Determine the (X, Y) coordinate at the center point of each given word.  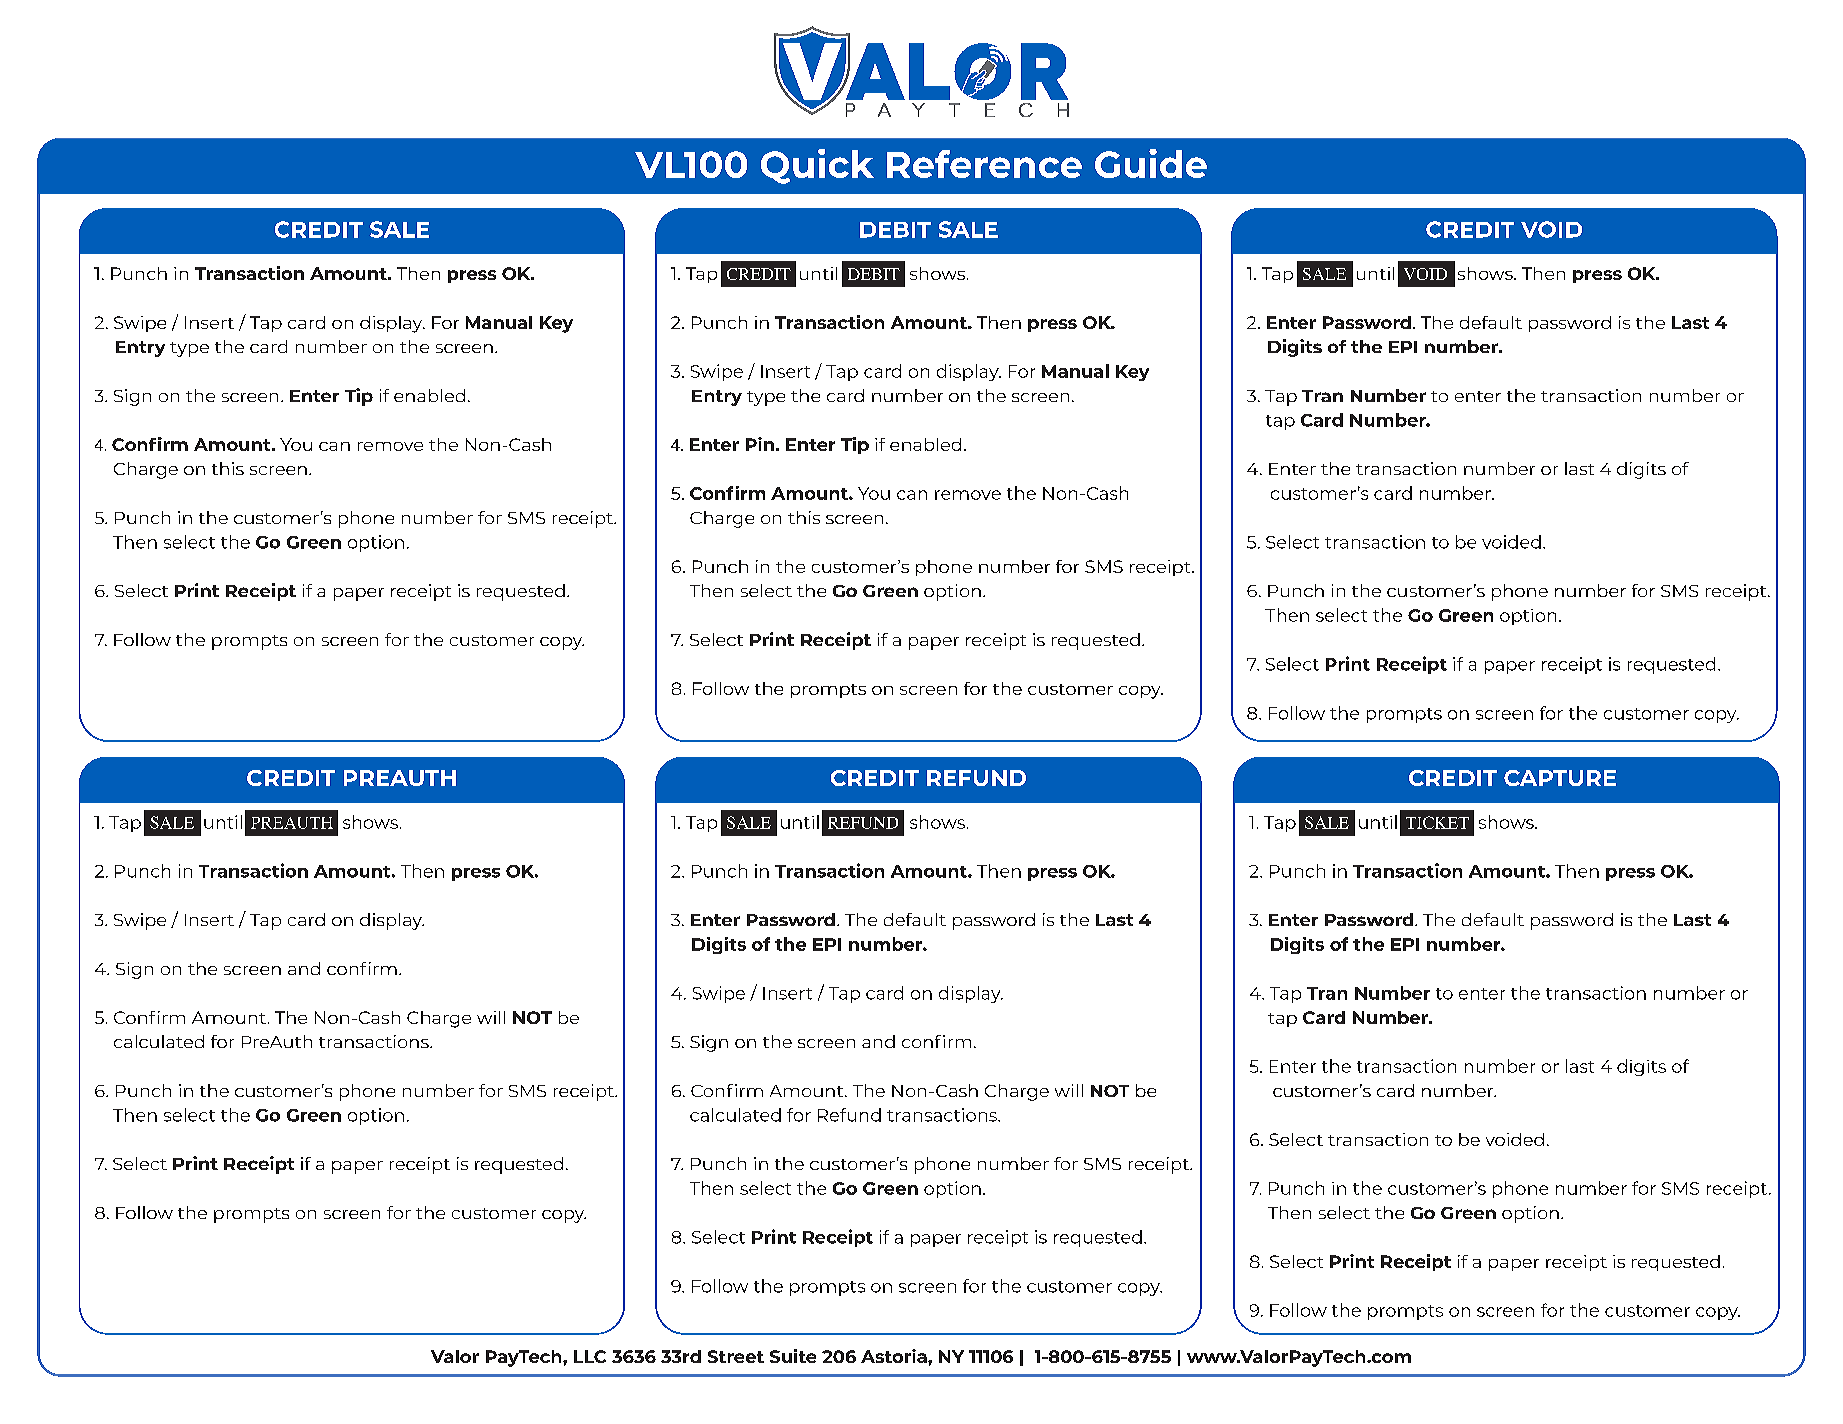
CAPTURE (1560, 778)
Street (736, 1356)
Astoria (895, 1356)
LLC (590, 1356)
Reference (984, 164)
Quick (817, 166)
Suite (793, 1356)
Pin (760, 444)
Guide (1151, 163)
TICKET (1437, 822)
